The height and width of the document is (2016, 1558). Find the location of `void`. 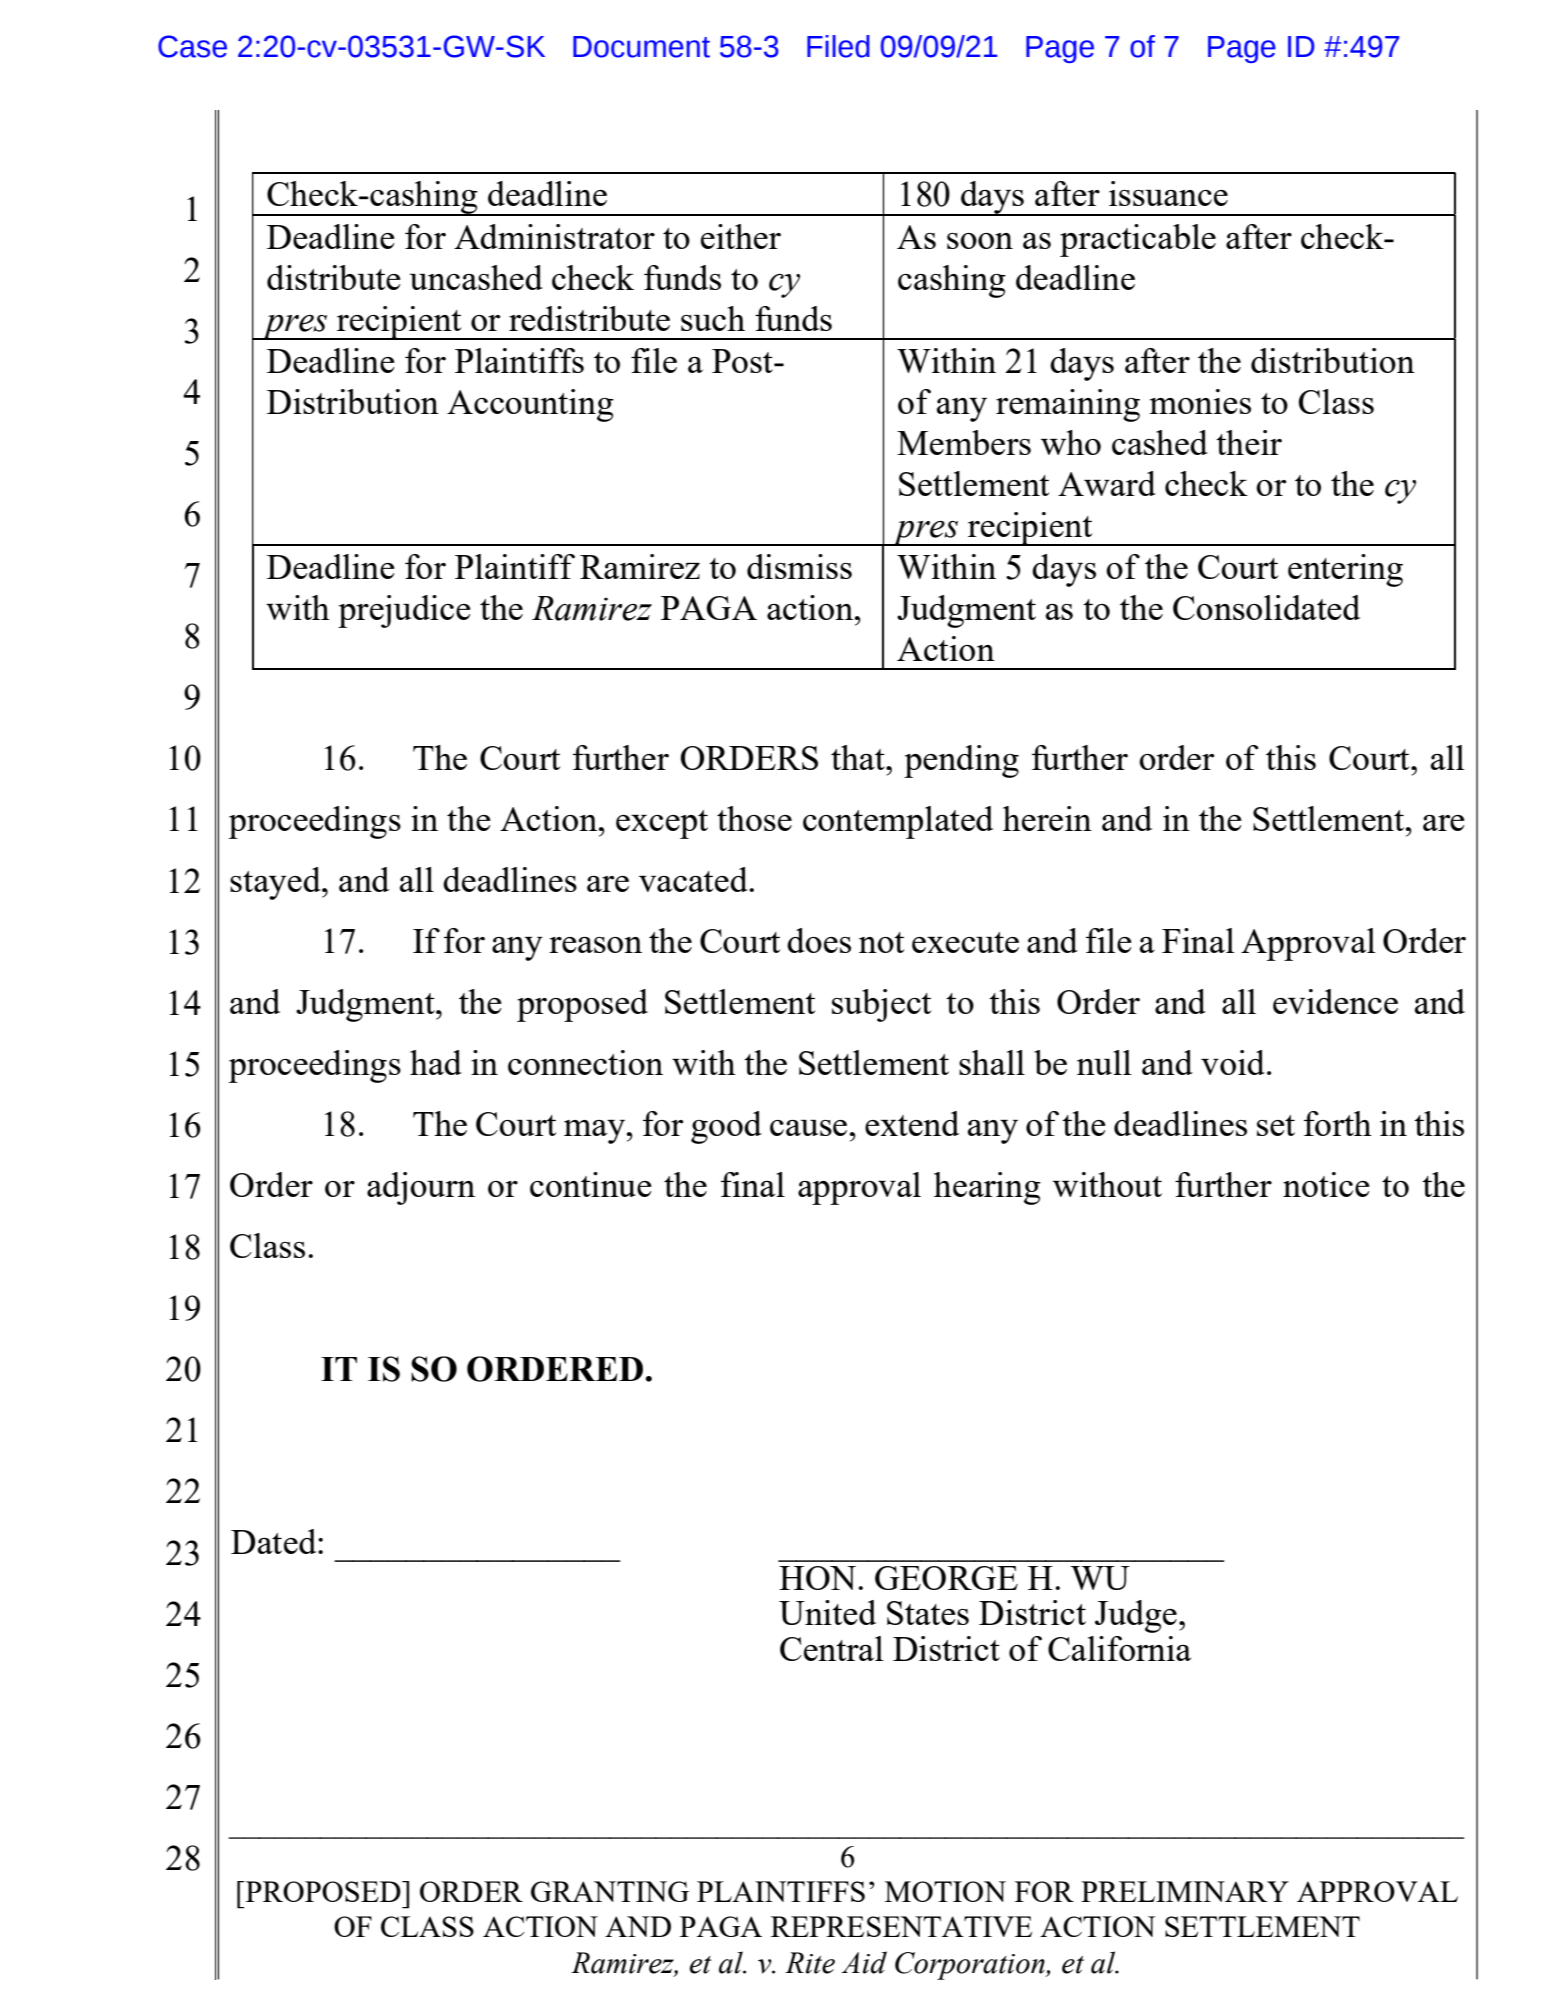

void is located at coordinates (1233, 1062).
